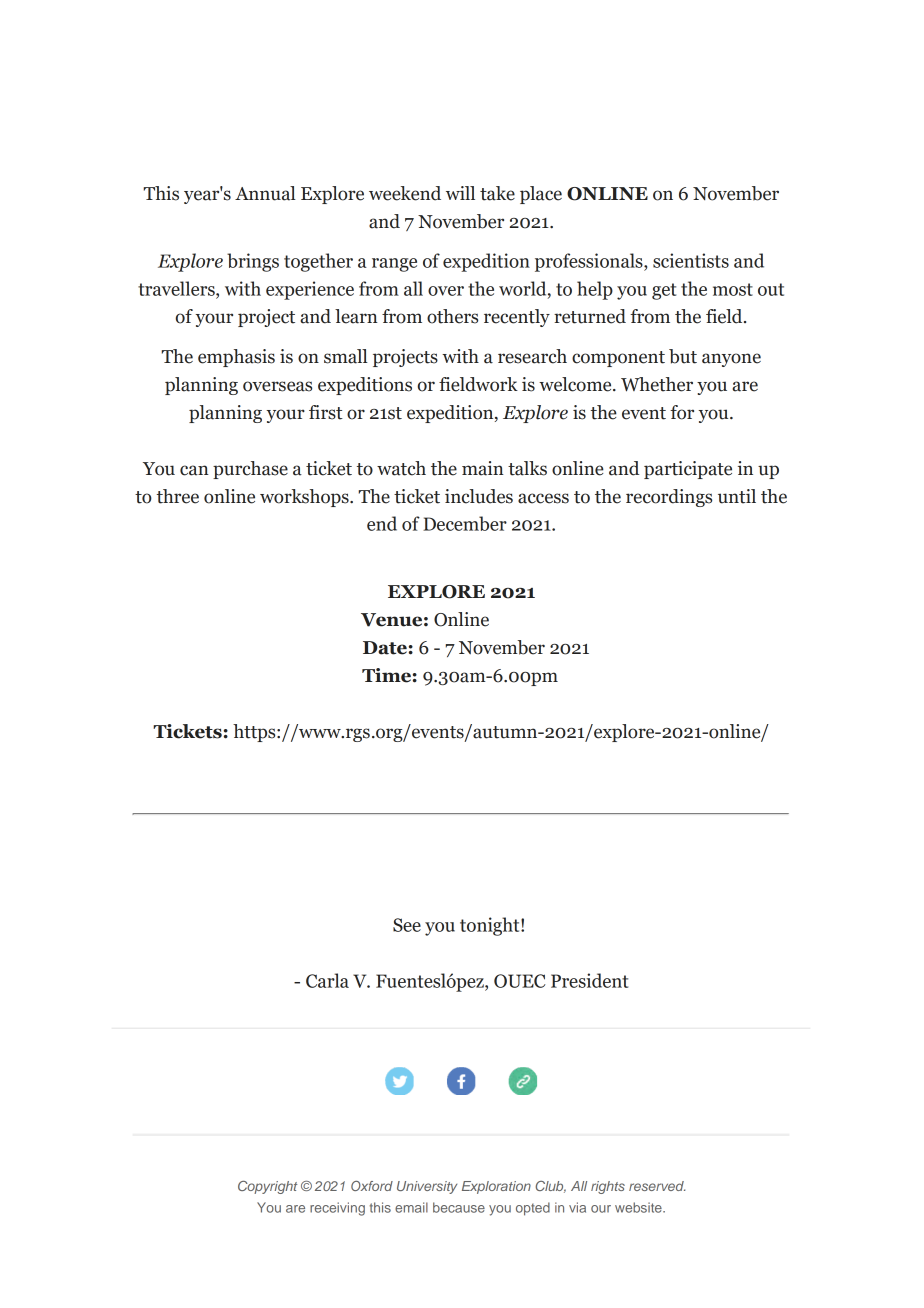 This image has width=924, height=1308. What do you see at coordinates (691, 260) in the image?
I see `scientists` at bounding box center [691, 260].
